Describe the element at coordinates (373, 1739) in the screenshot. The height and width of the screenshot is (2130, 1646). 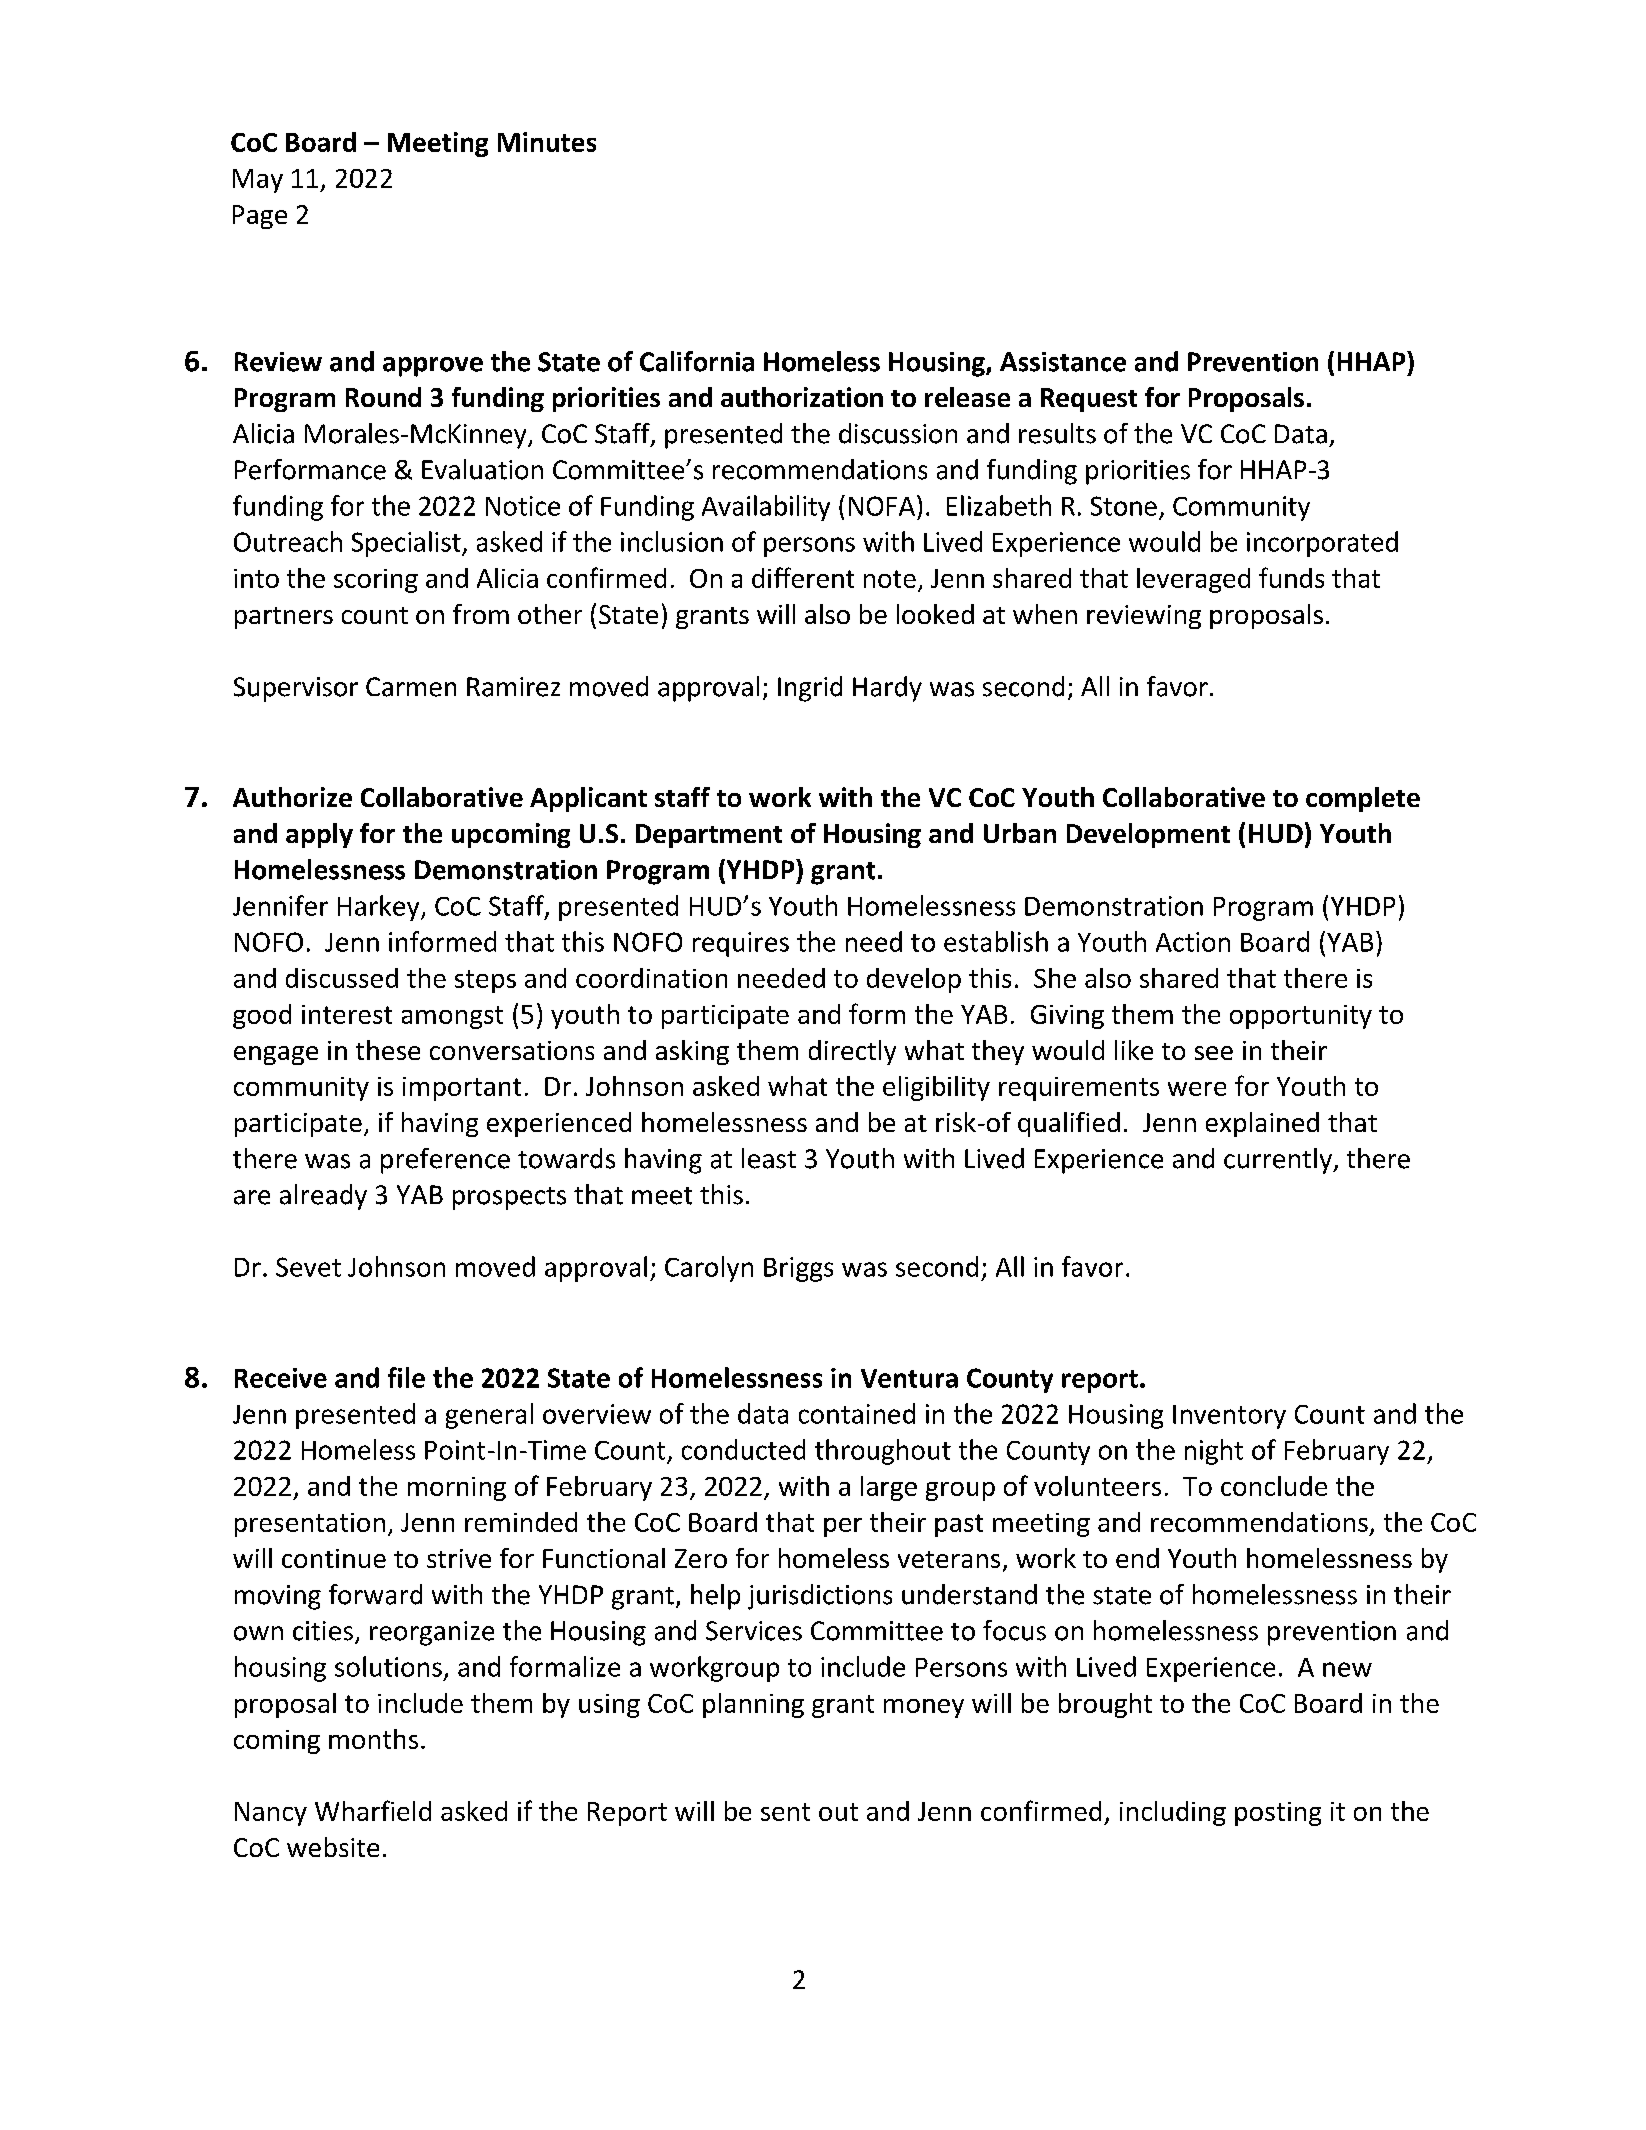
I see `months` at that location.
